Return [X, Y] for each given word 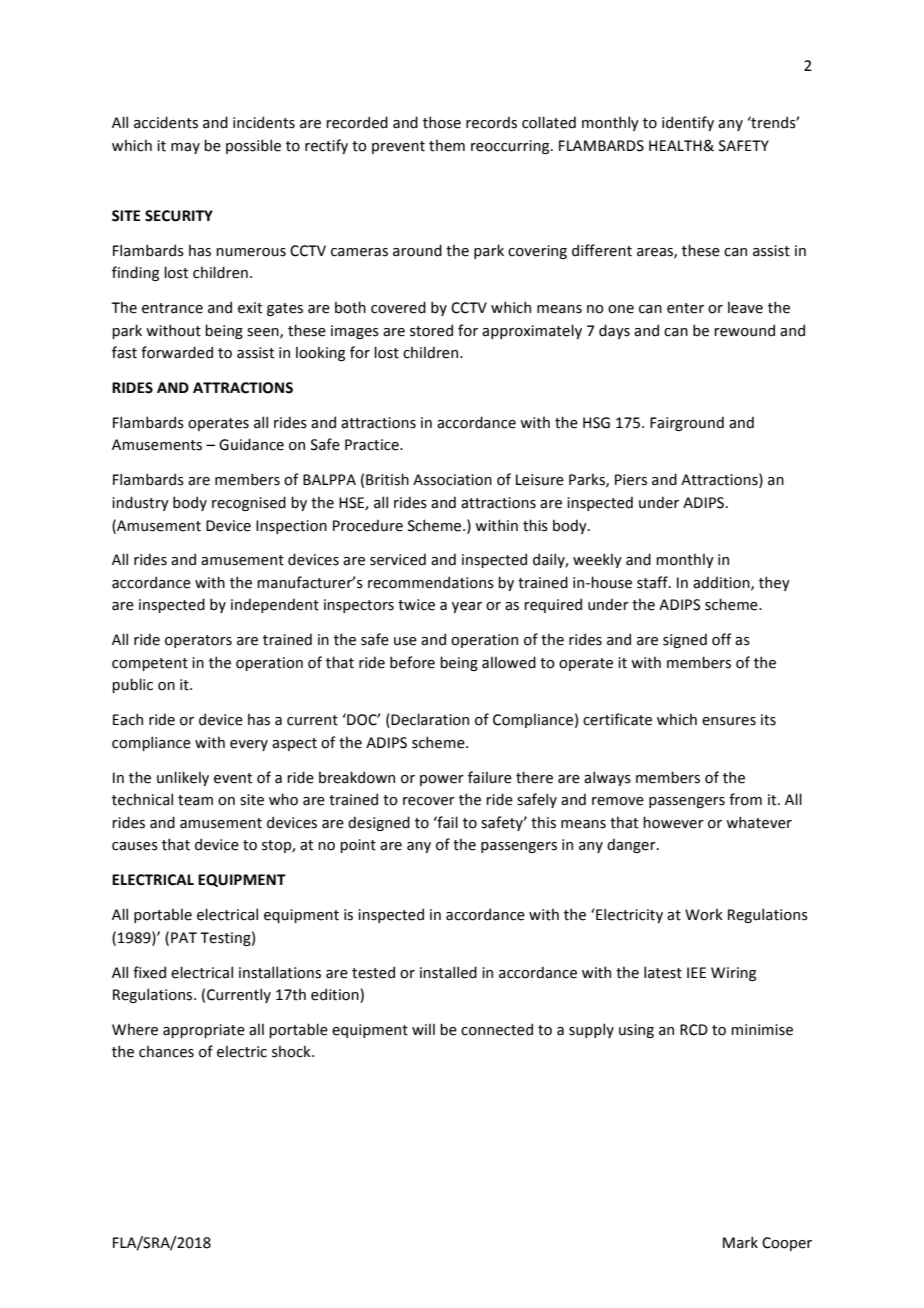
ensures [729, 721]
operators [198, 641]
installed [448, 972]
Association [452, 480]
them [447, 146]
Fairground [687, 423]
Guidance [251, 444]
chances [166, 1052]
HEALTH [676, 145]
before [412, 662]
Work [704, 915]
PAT [184, 937]
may [185, 148]
